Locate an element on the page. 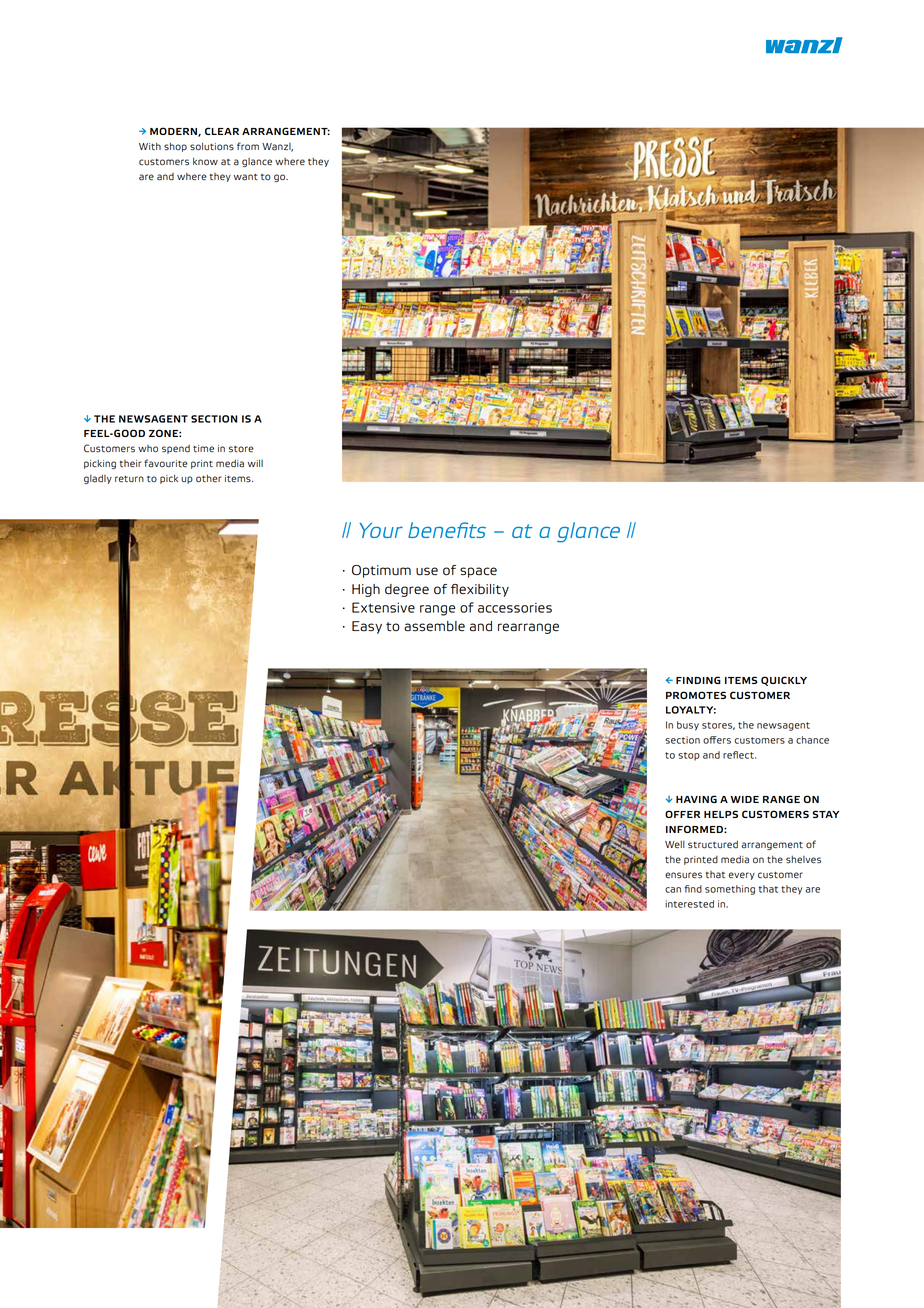 The image size is (924, 1308). shop is located at coordinates (175, 147).
